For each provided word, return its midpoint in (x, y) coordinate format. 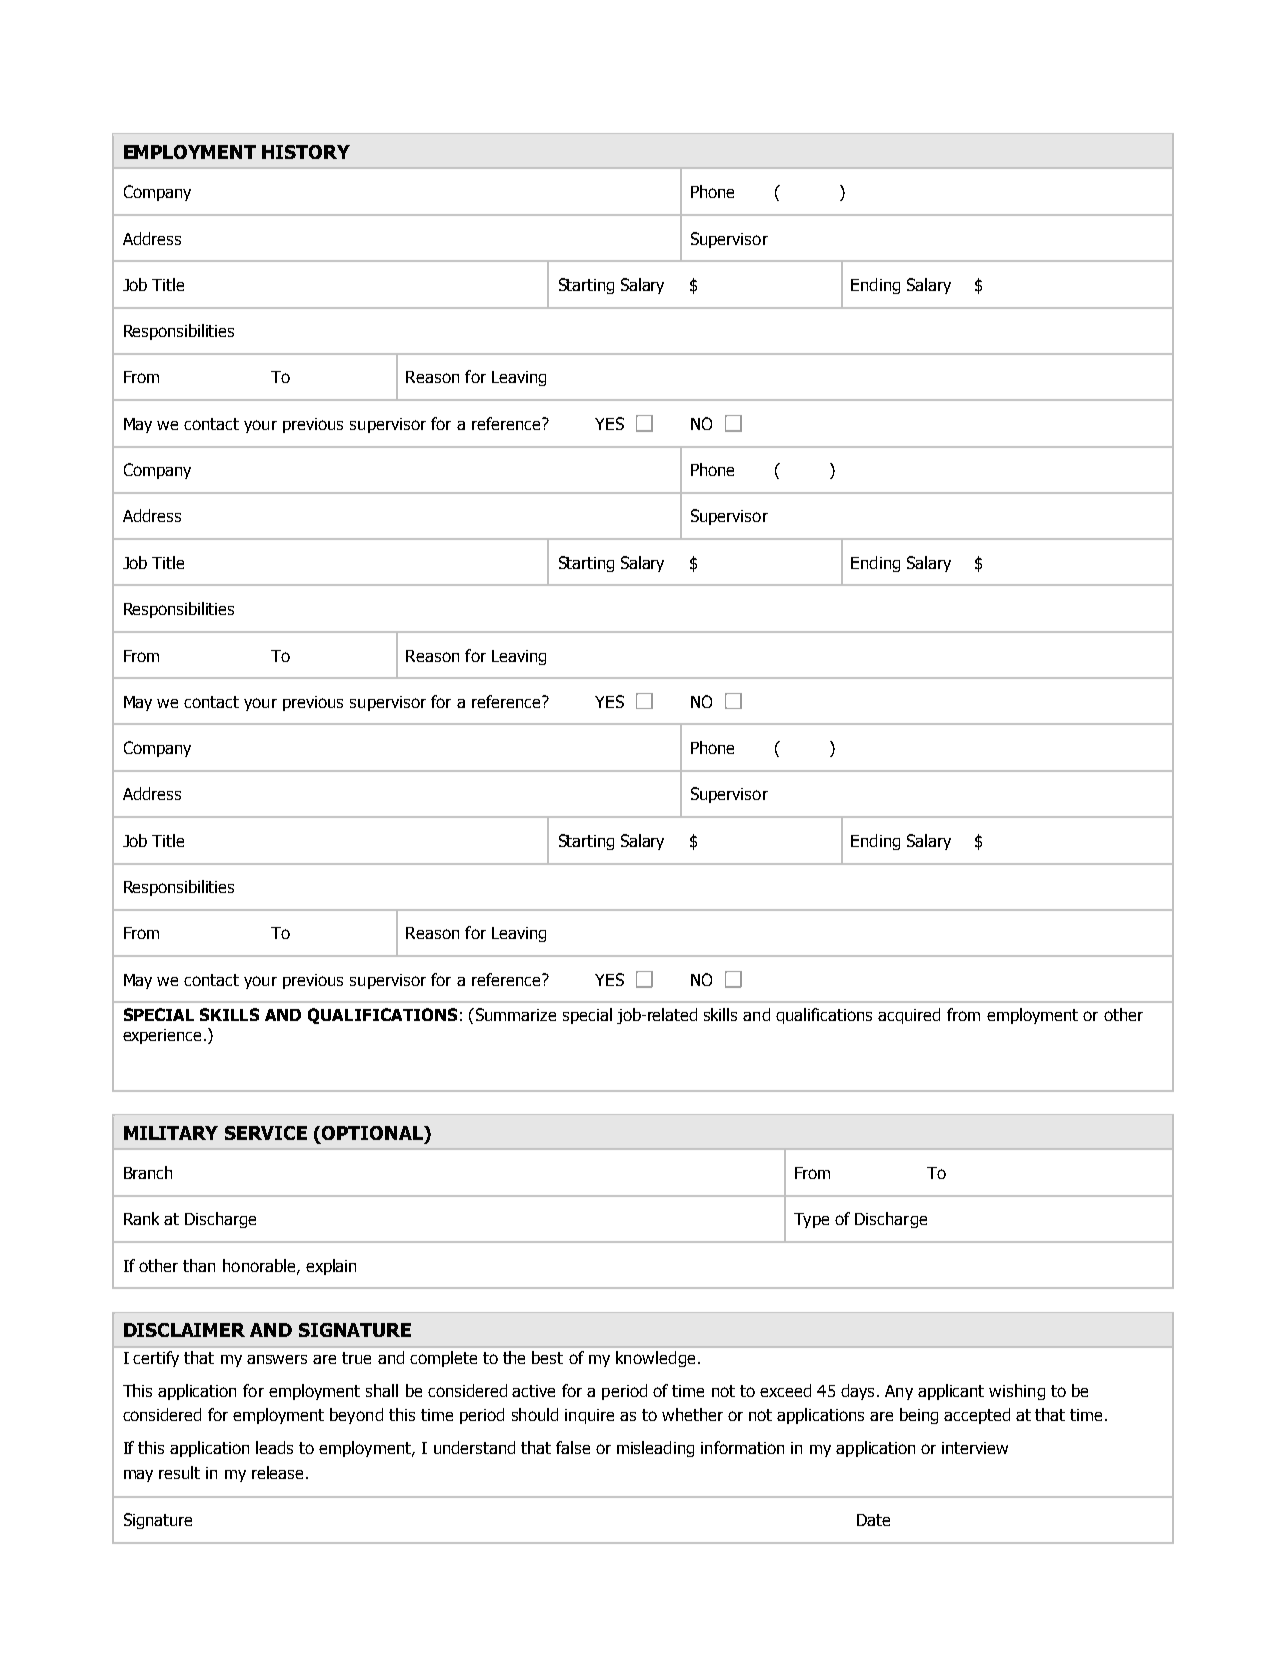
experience (164, 1036)
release (277, 1472)
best (547, 1357)
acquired (909, 1016)
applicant (951, 1392)
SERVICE (266, 1133)
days (857, 1392)
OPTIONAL (374, 1134)
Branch (148, 1172)
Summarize (516, 1014)
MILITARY (171, 1133)
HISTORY (306, 152)
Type (811, 1220)
